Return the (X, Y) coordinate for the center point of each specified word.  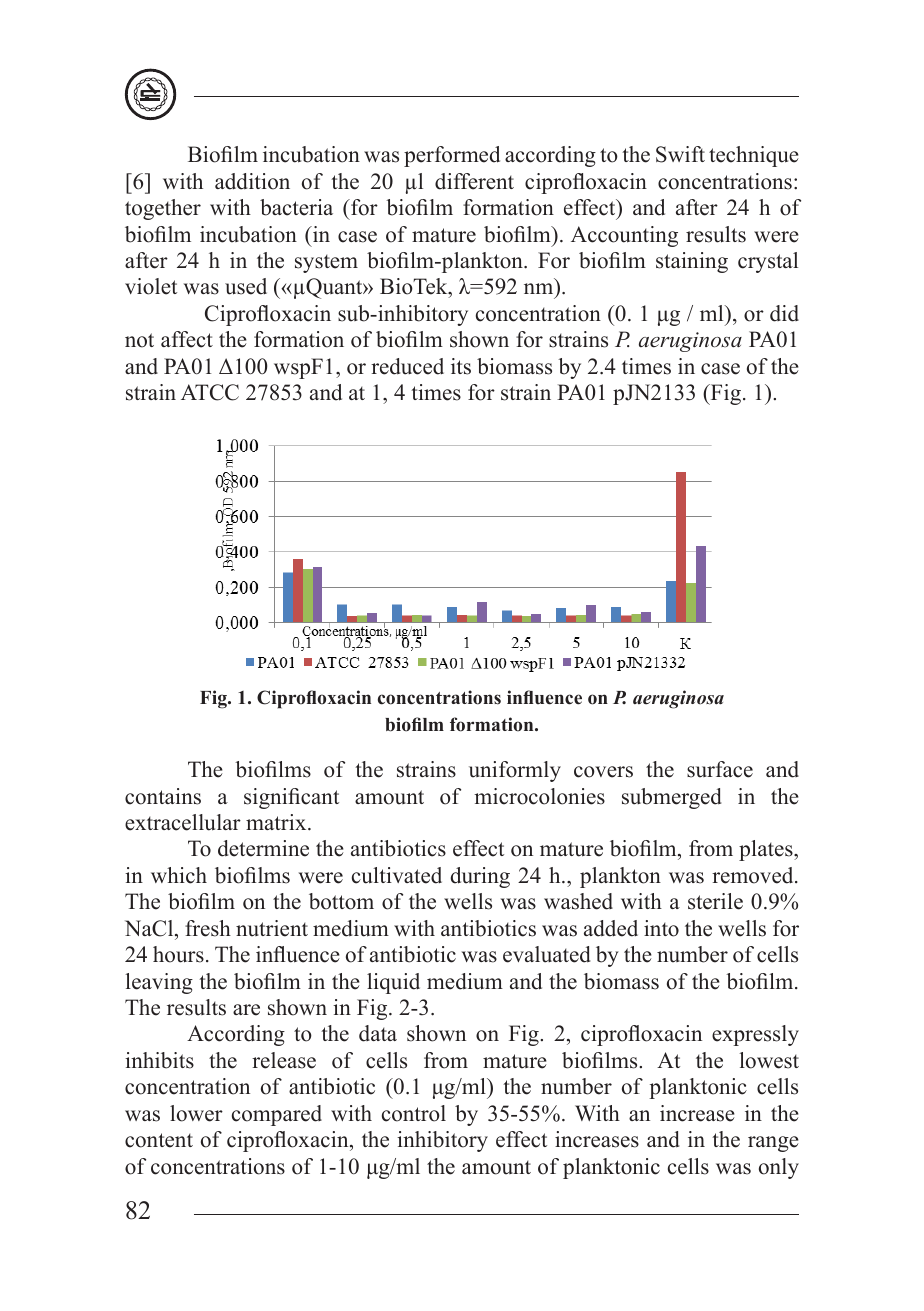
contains (163, 796)
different (474, 181)
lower (196, 1113)
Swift (680, 154)
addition (252, 181)
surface (720, 769)
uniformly (515, 771)
